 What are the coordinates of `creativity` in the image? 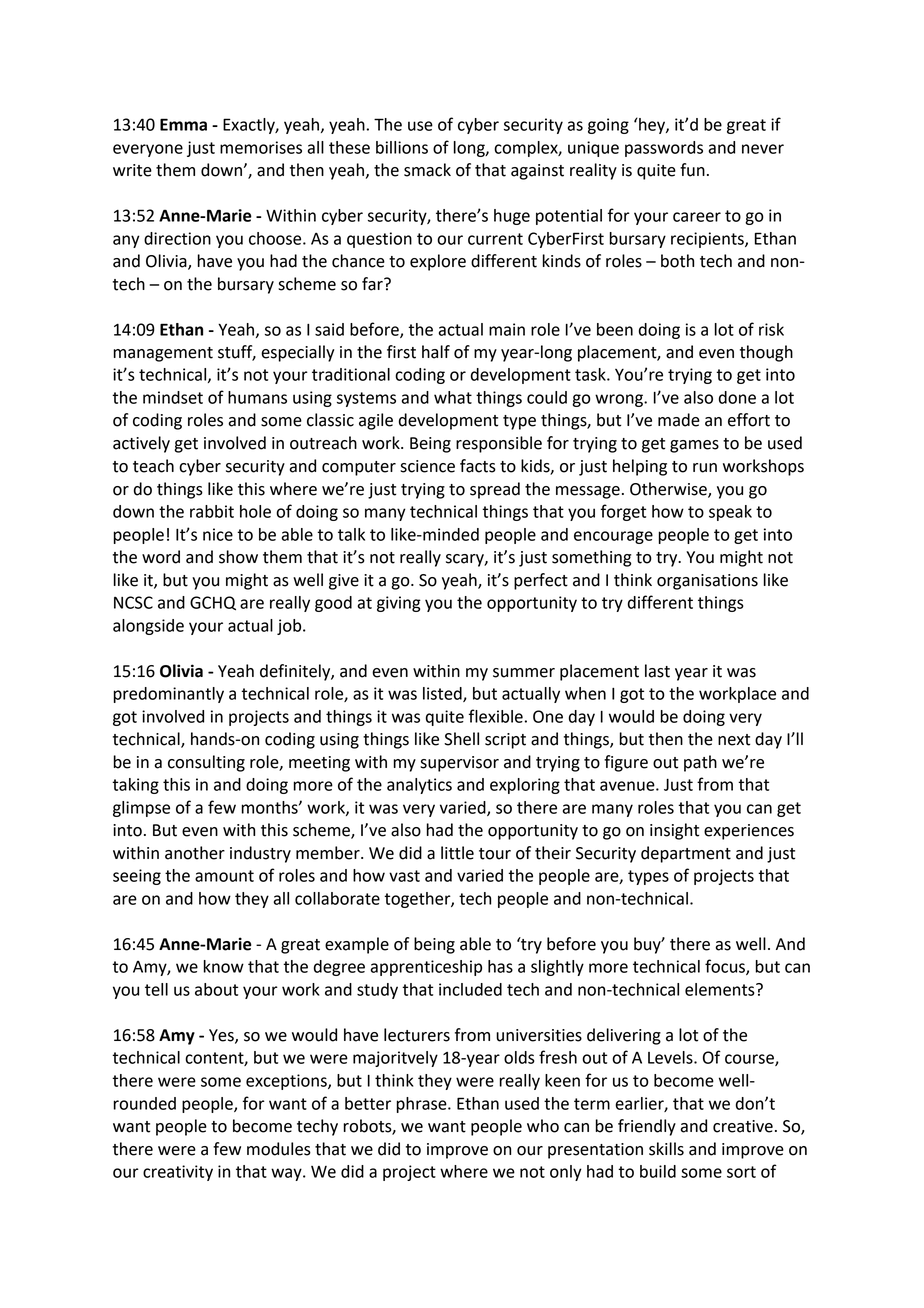 It's located at (178, 1173).
